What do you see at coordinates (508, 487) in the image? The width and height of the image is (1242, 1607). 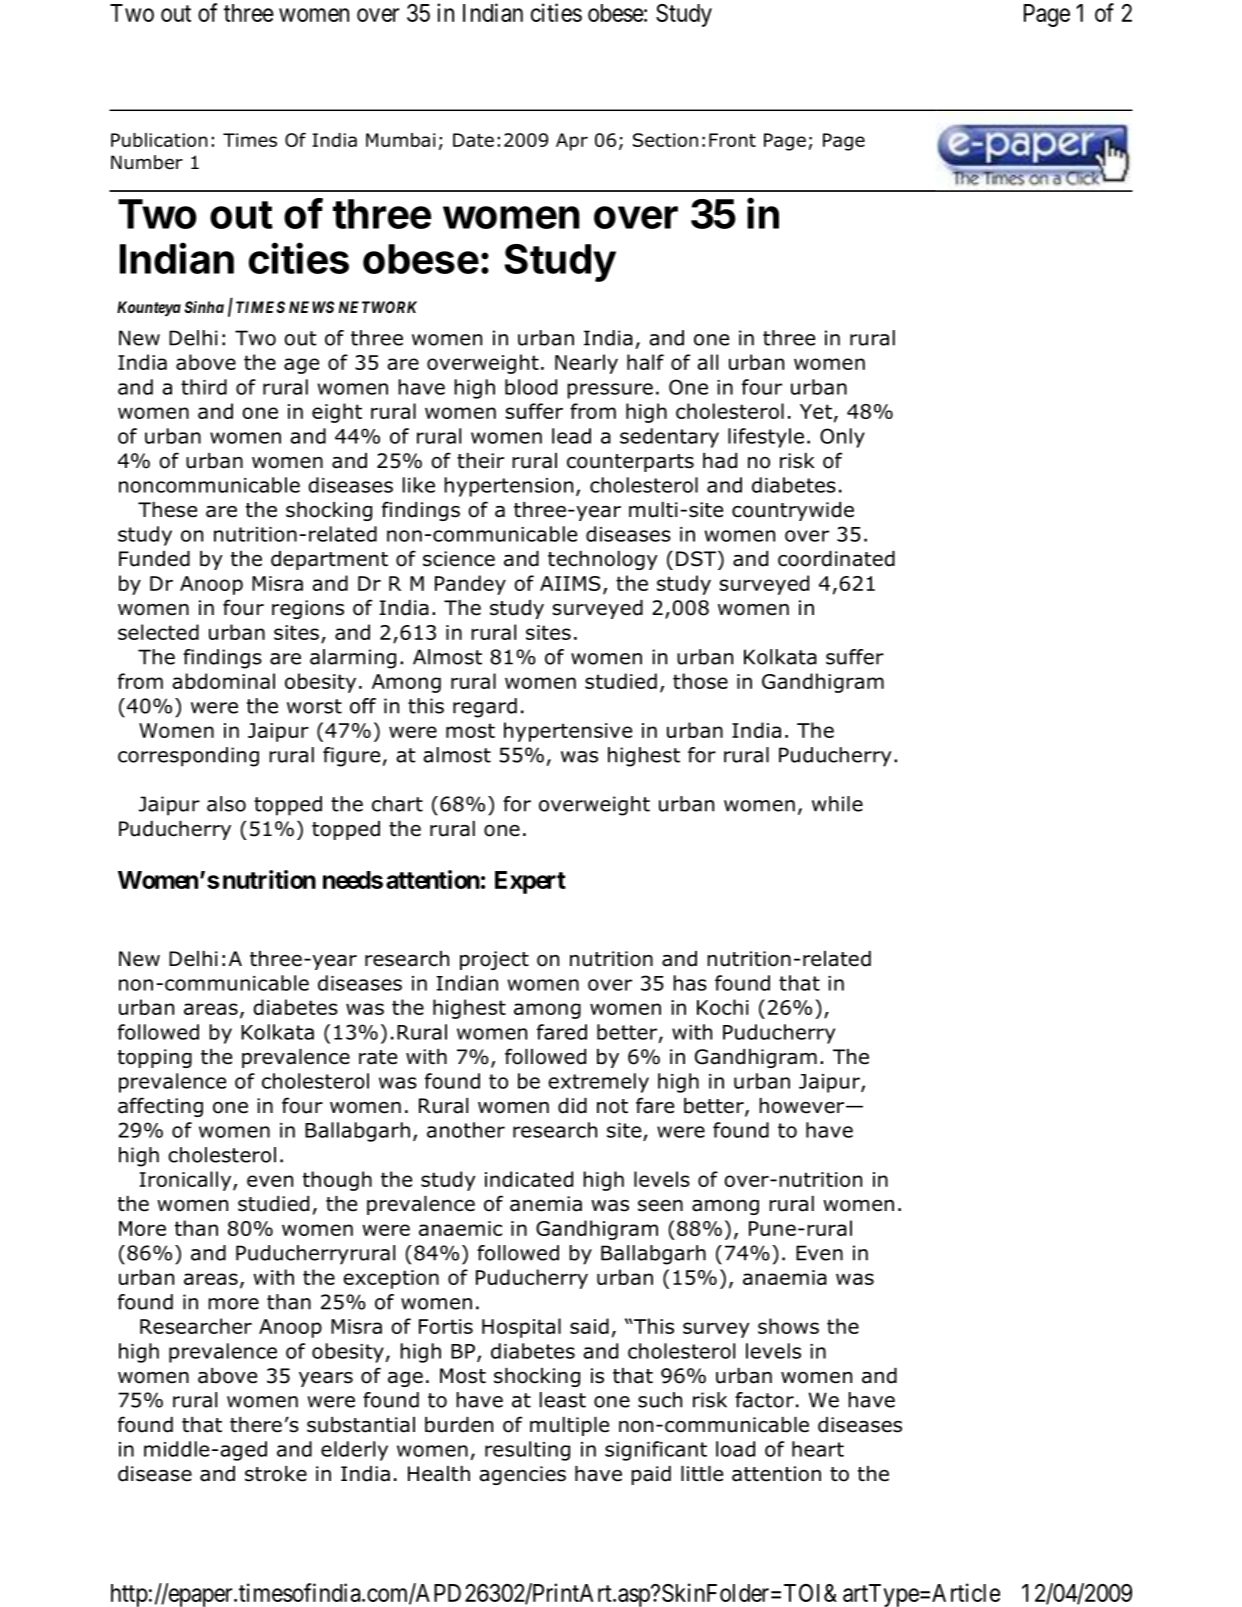 I see `hypertension` at bounding box center [508, 487].
